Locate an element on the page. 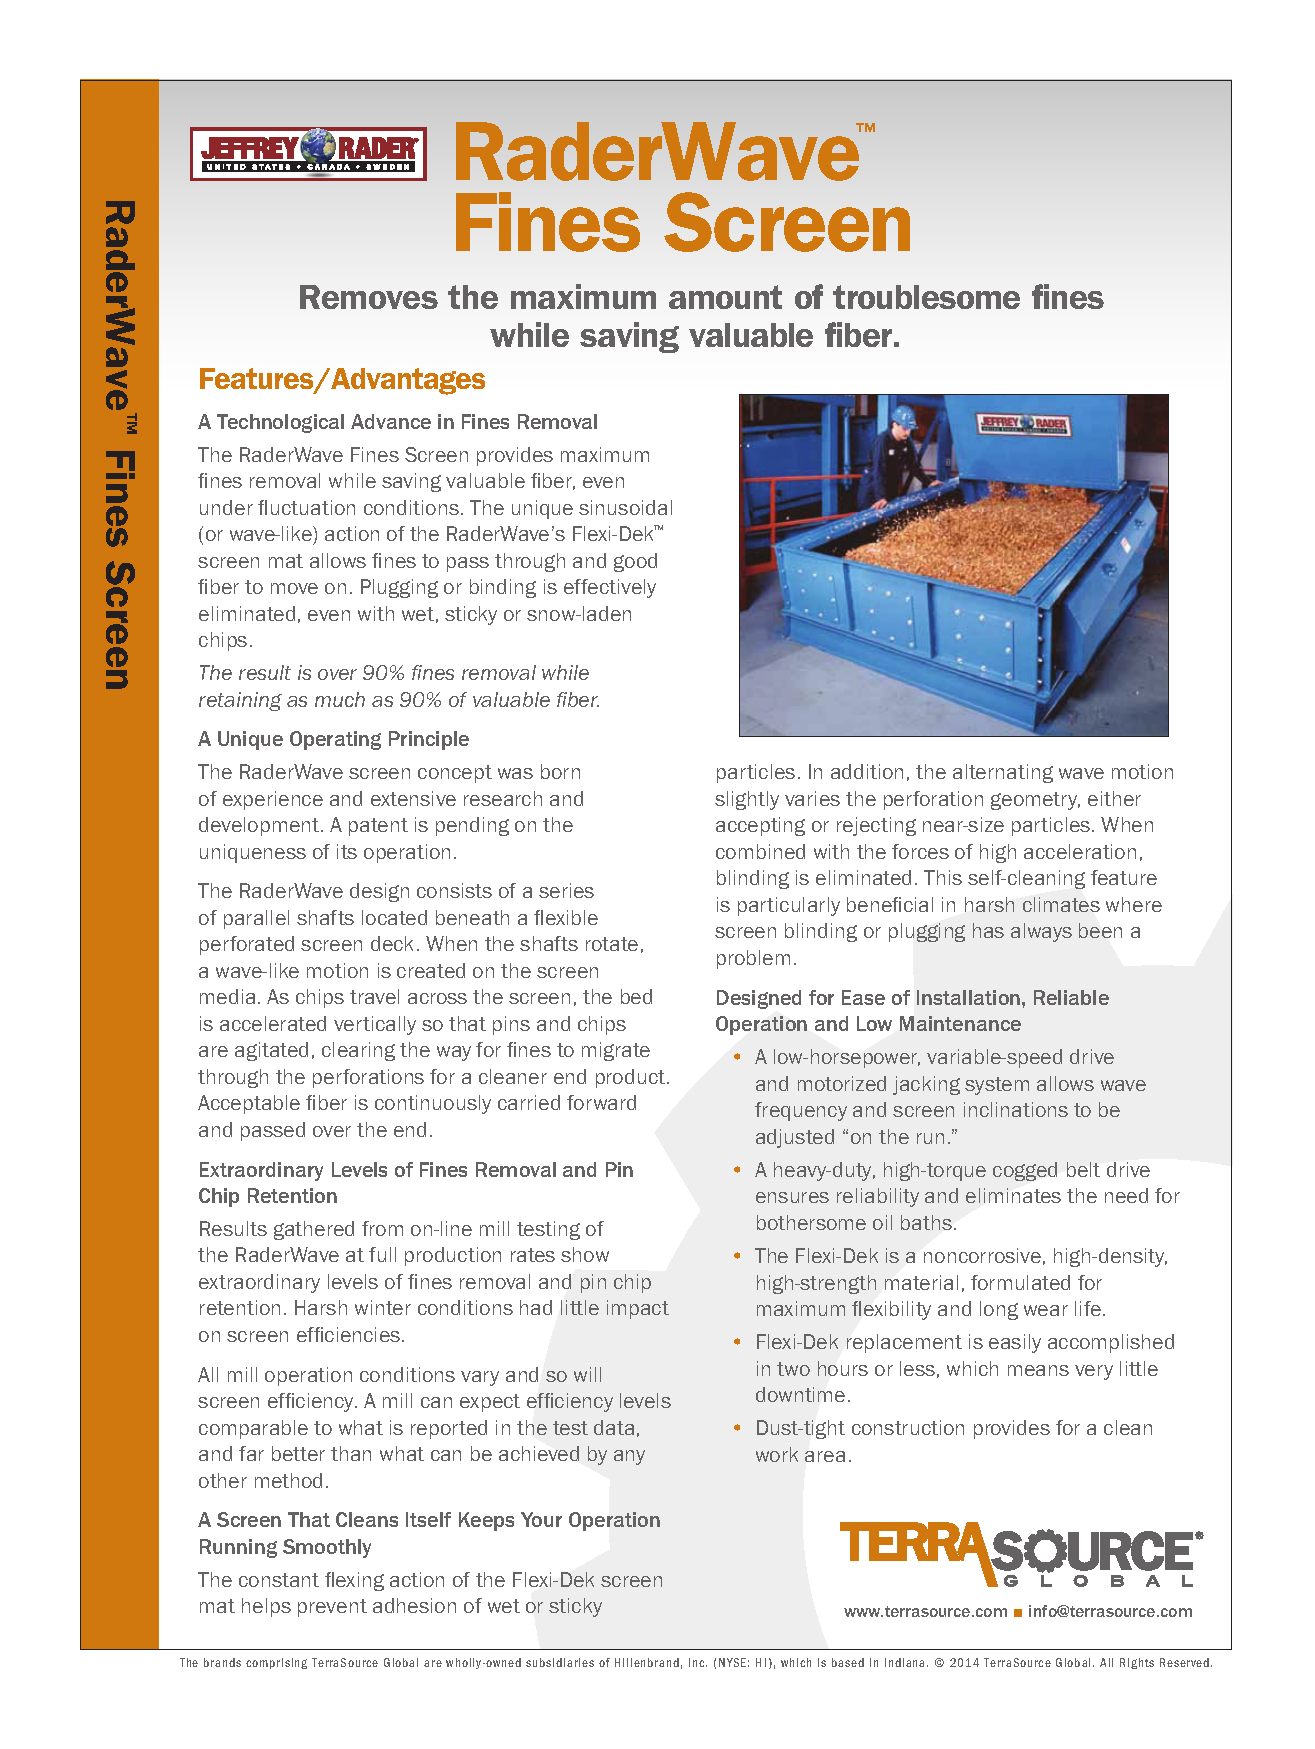  slightly is located at coordinates (747, 800).
